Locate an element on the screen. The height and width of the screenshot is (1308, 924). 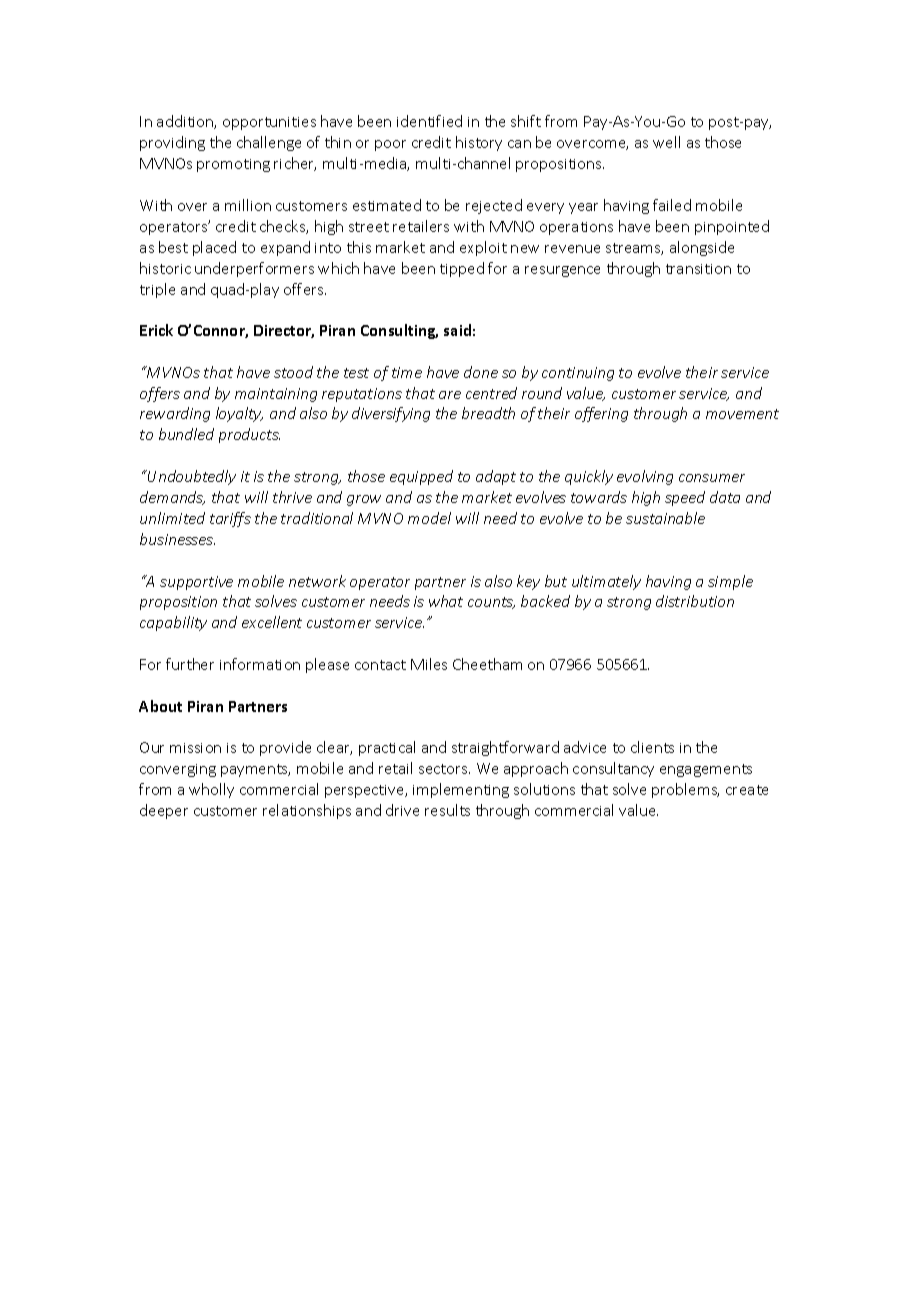
continuing is located at coordinates (578, 374).
